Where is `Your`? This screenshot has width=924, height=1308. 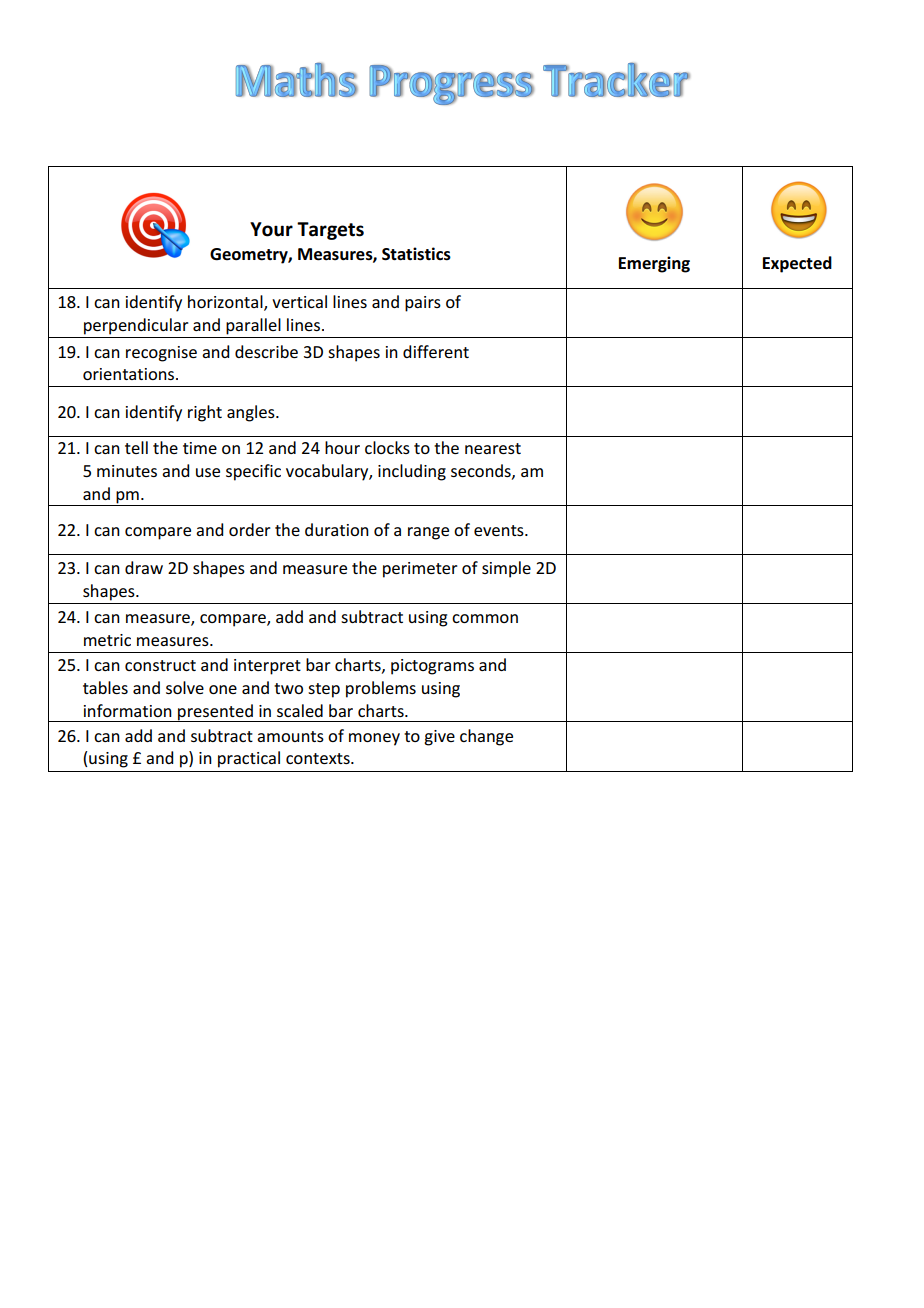
Your is located at coordinates (271, 229).
